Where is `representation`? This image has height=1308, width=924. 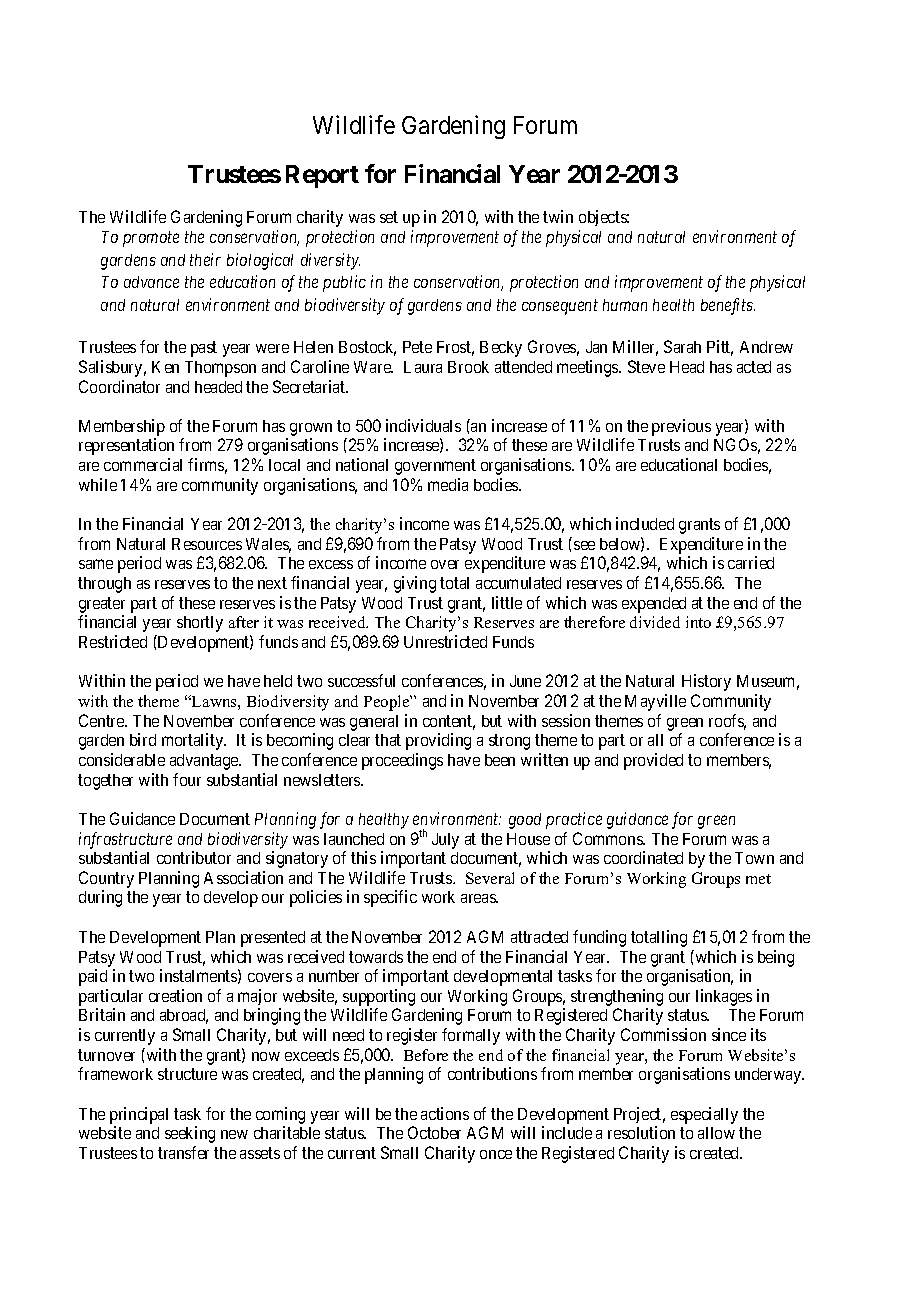
representation is located at coordinates (126, 446).
